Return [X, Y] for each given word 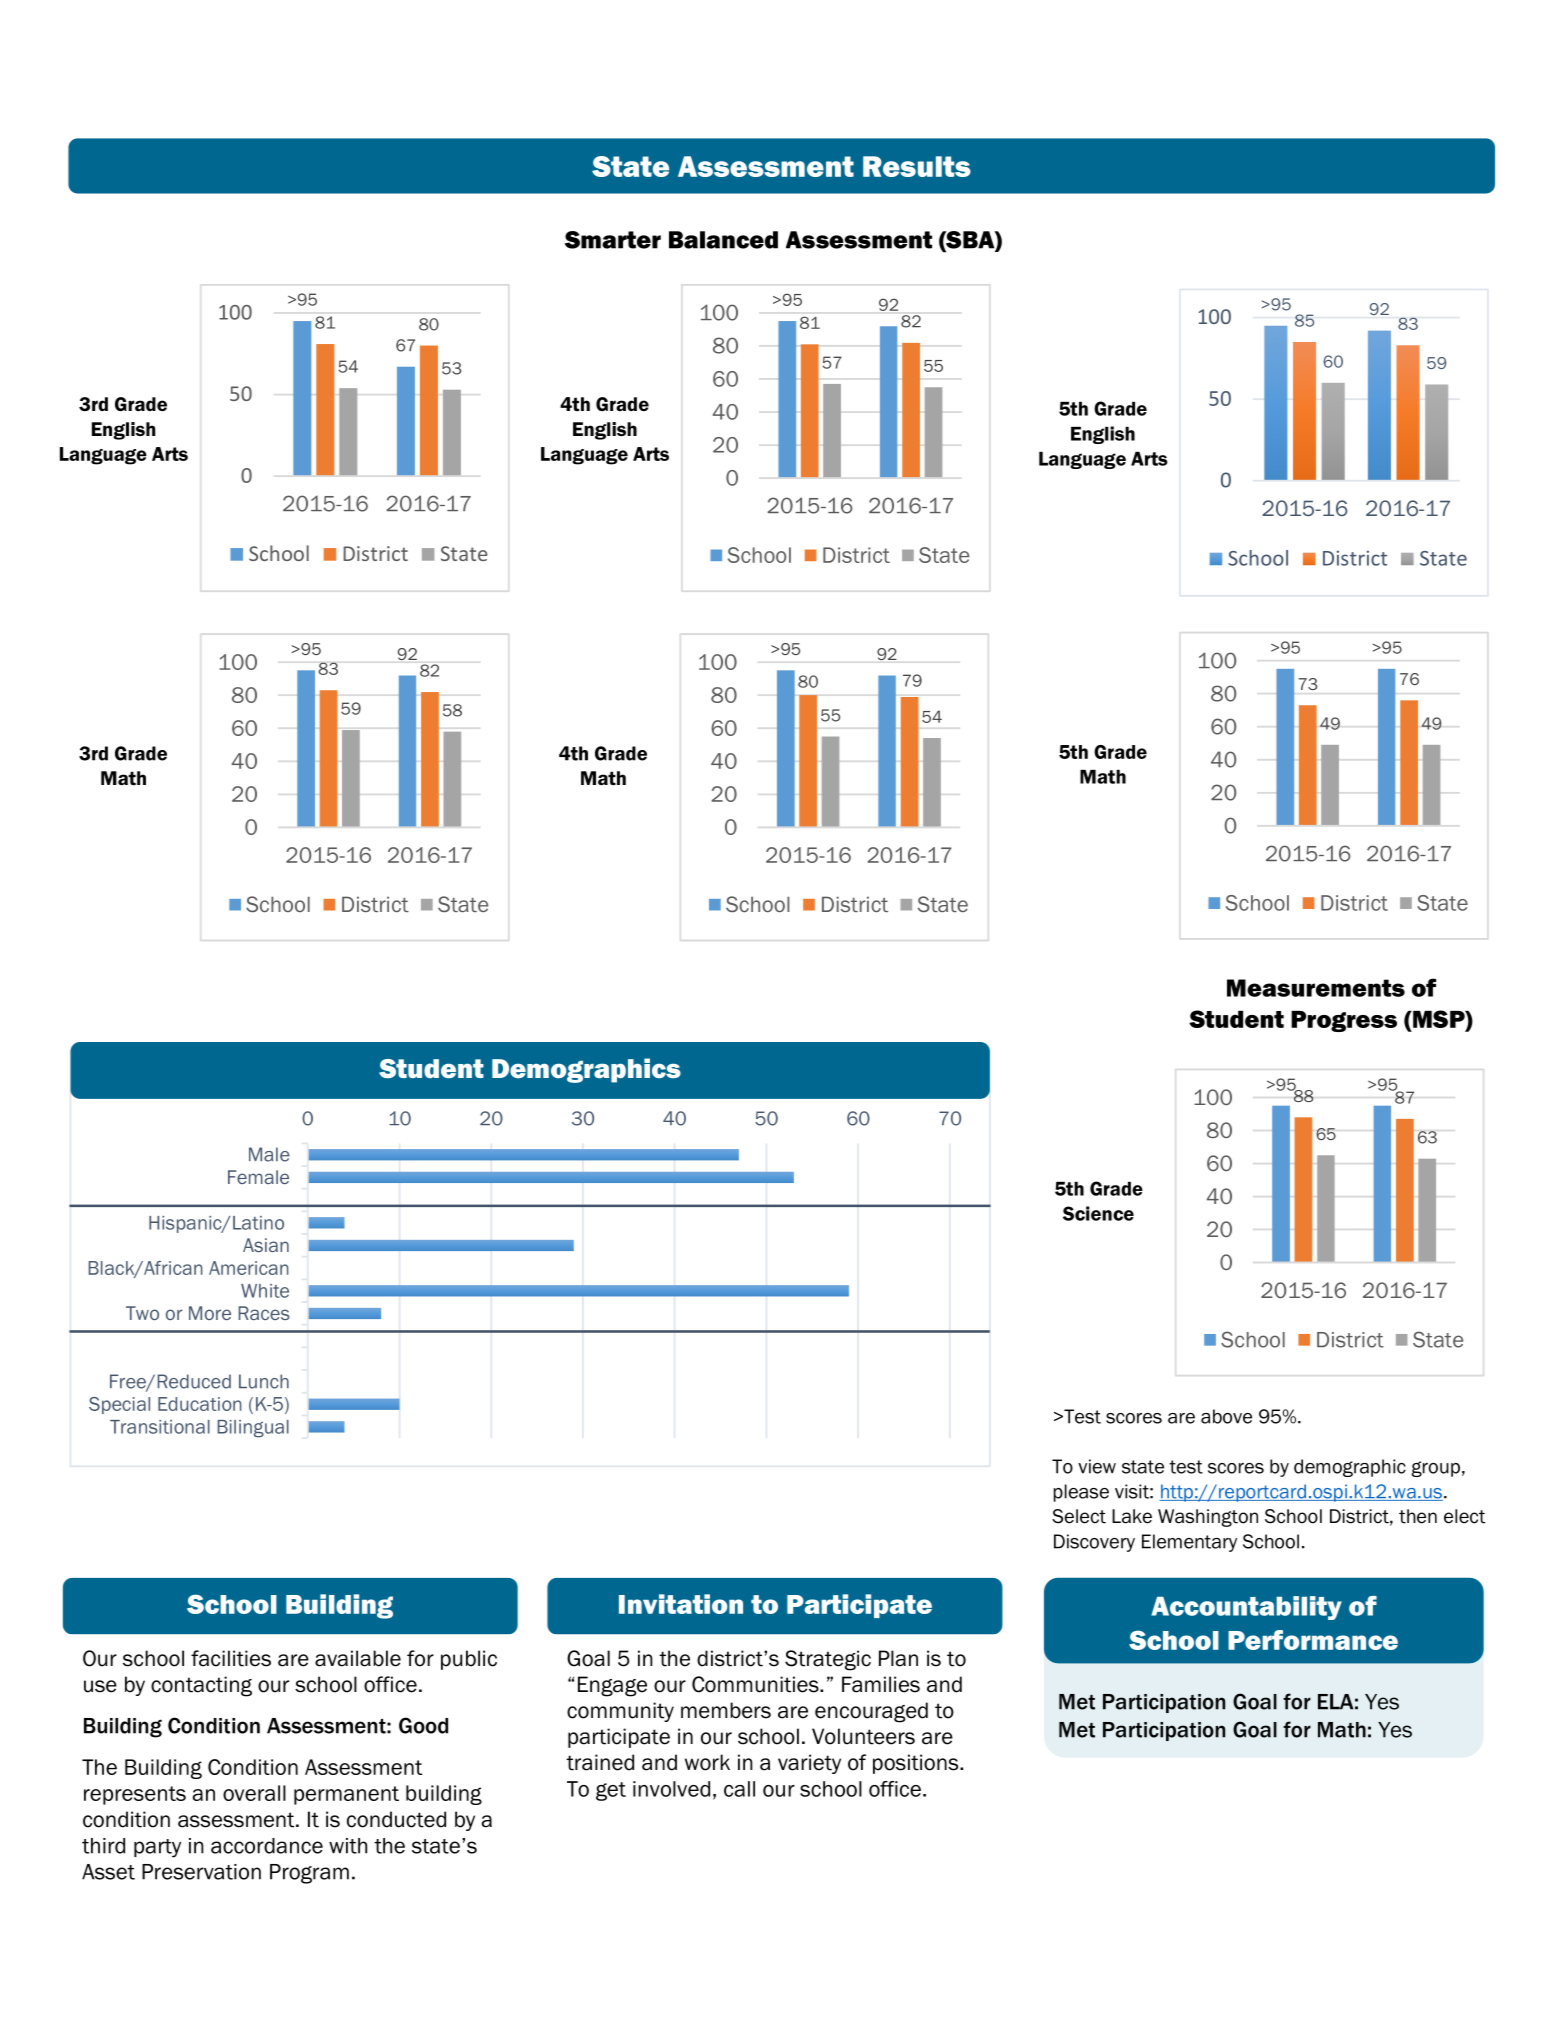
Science [1098, 1213]
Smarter [613, 240]
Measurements [1316, 988]
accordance [267, 1846]
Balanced [723, 240]
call [739, 1789]
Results [917, 166]
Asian [266, 1245]
